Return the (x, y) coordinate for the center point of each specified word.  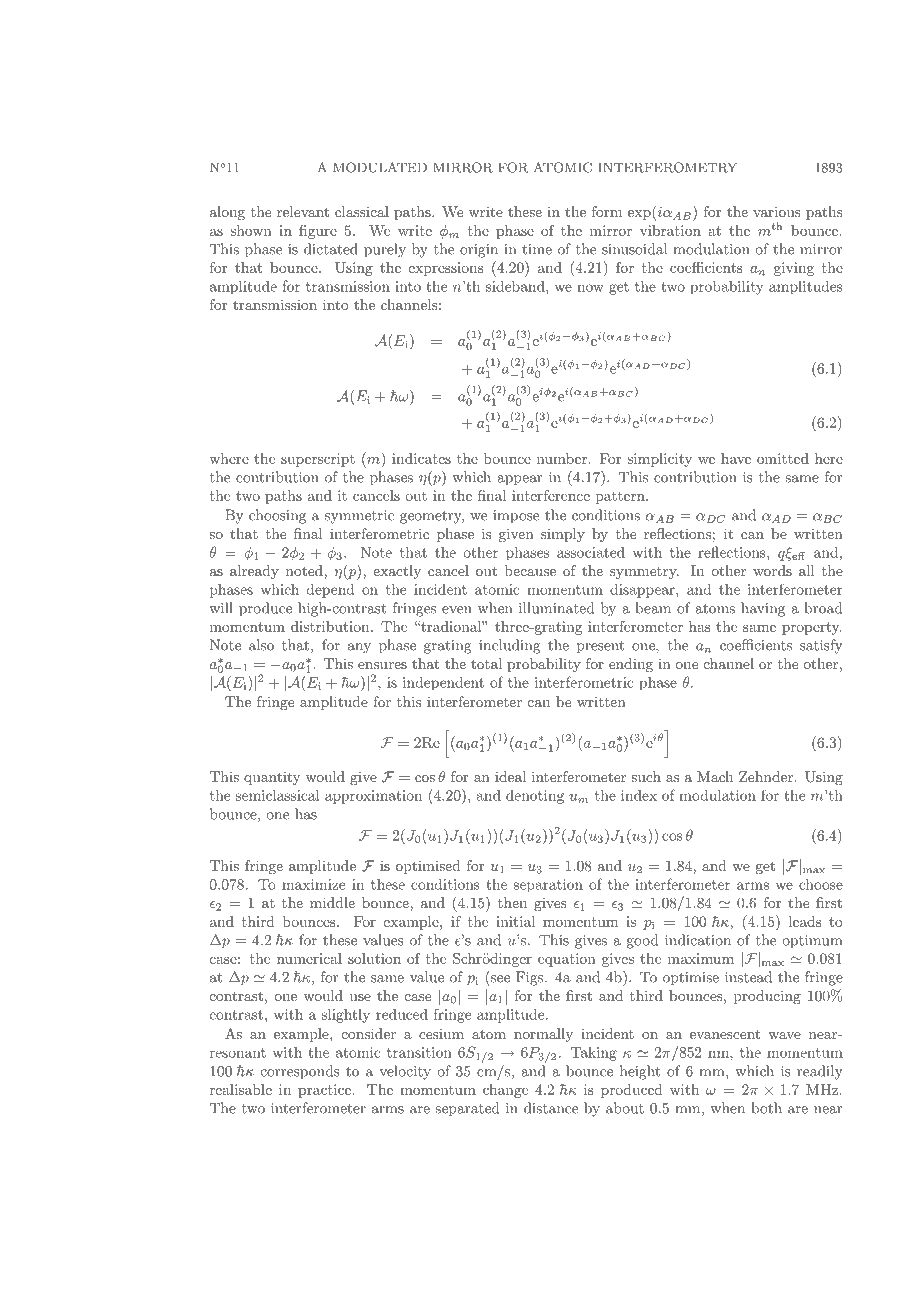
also (261, 645)
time (537, 249)
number (563, 458)
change (505, 1091)
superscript (318, 460)
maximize (313, 884)
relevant (303, 211)
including (510, 646)
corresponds (300, 1072)
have (736, 458)
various (777, 211)
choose (821, 884)
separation (548, 885)
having (763, 609)
